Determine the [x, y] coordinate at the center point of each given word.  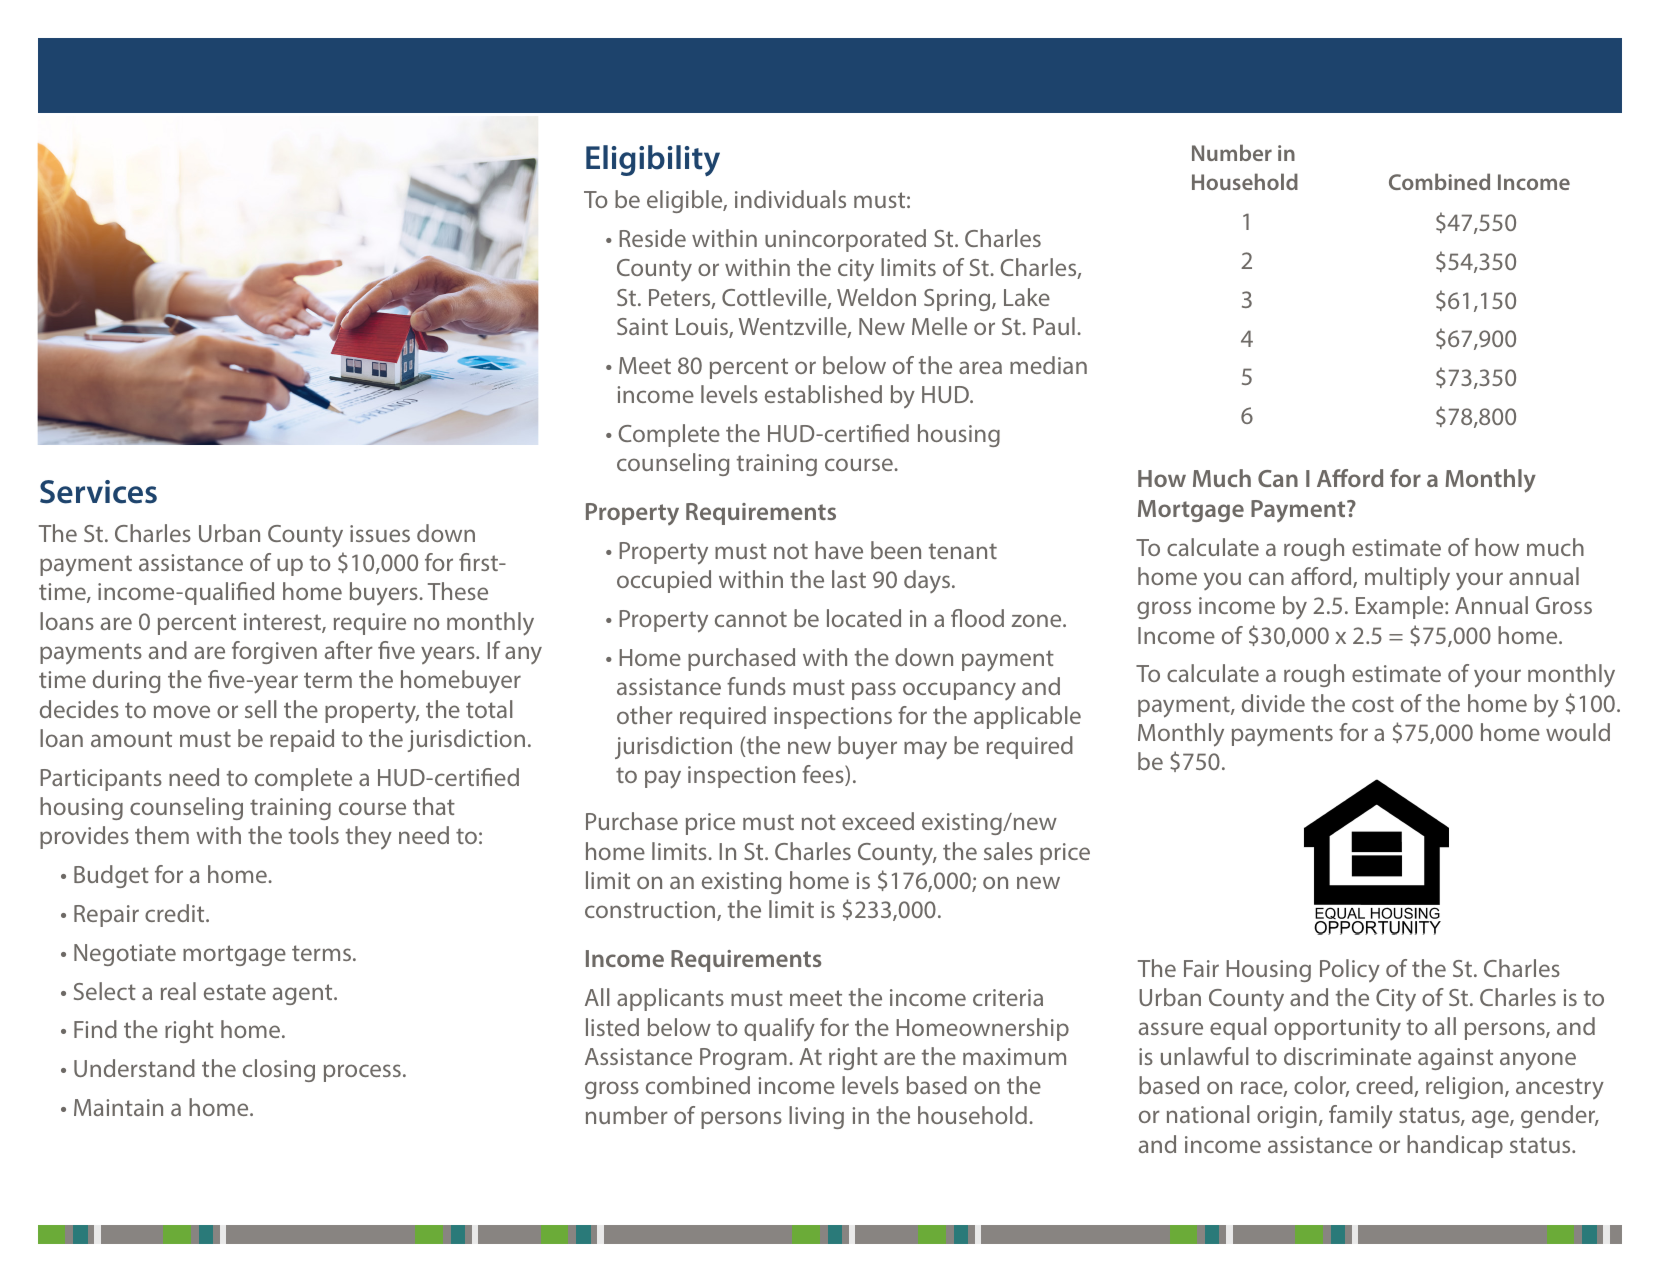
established [823, 394]
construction [651, 911]
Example [1401, 607]
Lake [1027, 297]
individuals [790, 199]
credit [176, 913]
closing [279, 1070]
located [864, 618]
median [1048, 365]
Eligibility [653, 160]
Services [98, 492]
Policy [1350, 970]
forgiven [274, 652]
